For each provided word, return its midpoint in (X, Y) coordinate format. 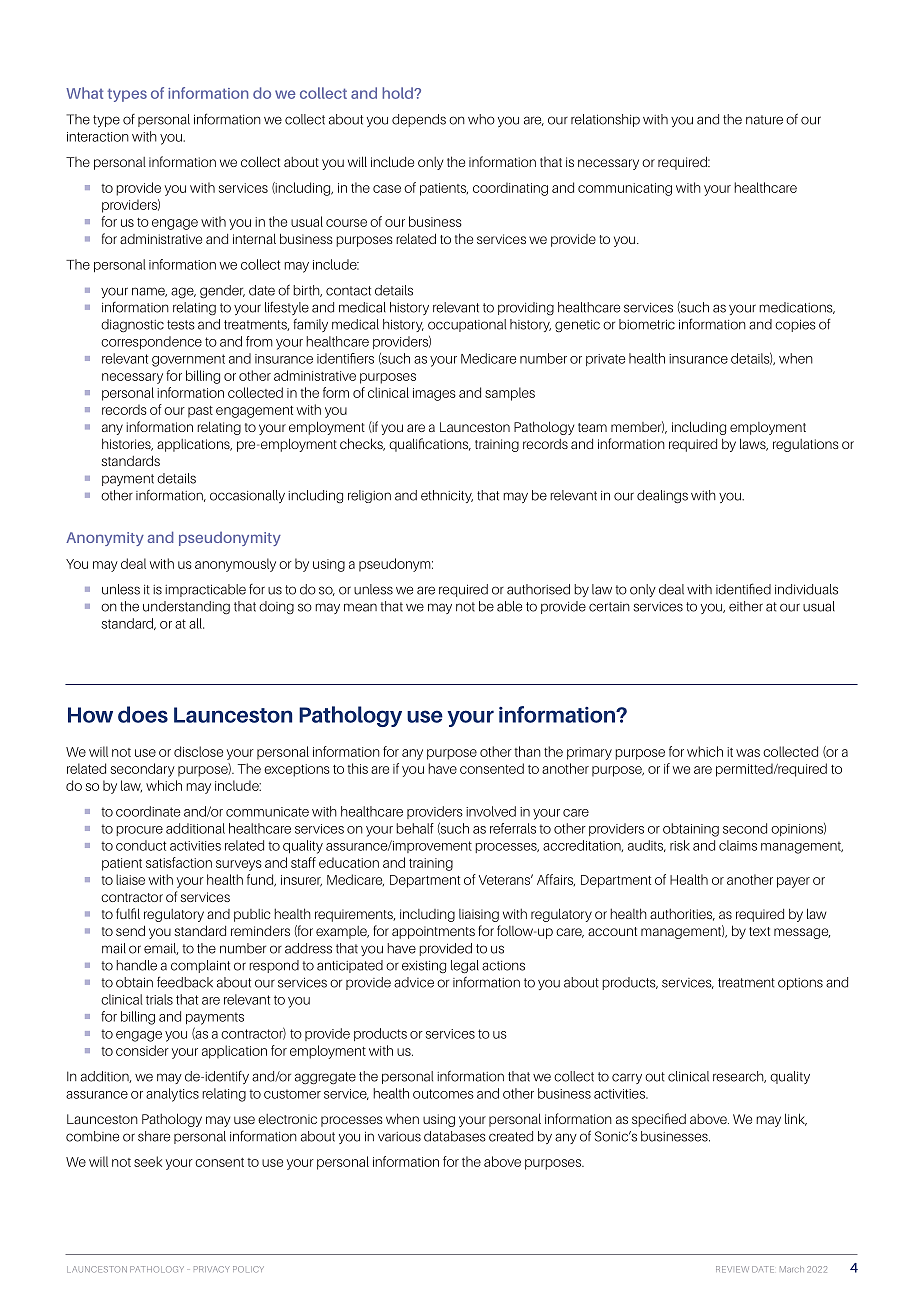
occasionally (247, 496)
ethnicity (447, 496)
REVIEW (732, 1269)
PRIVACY (212, 1269)
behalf (415, 828)
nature (764, 120)
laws (754, 444)
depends (419, 120)
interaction (98, 137)
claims (738, 845)
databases (455, 1136)
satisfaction (179, 862)
